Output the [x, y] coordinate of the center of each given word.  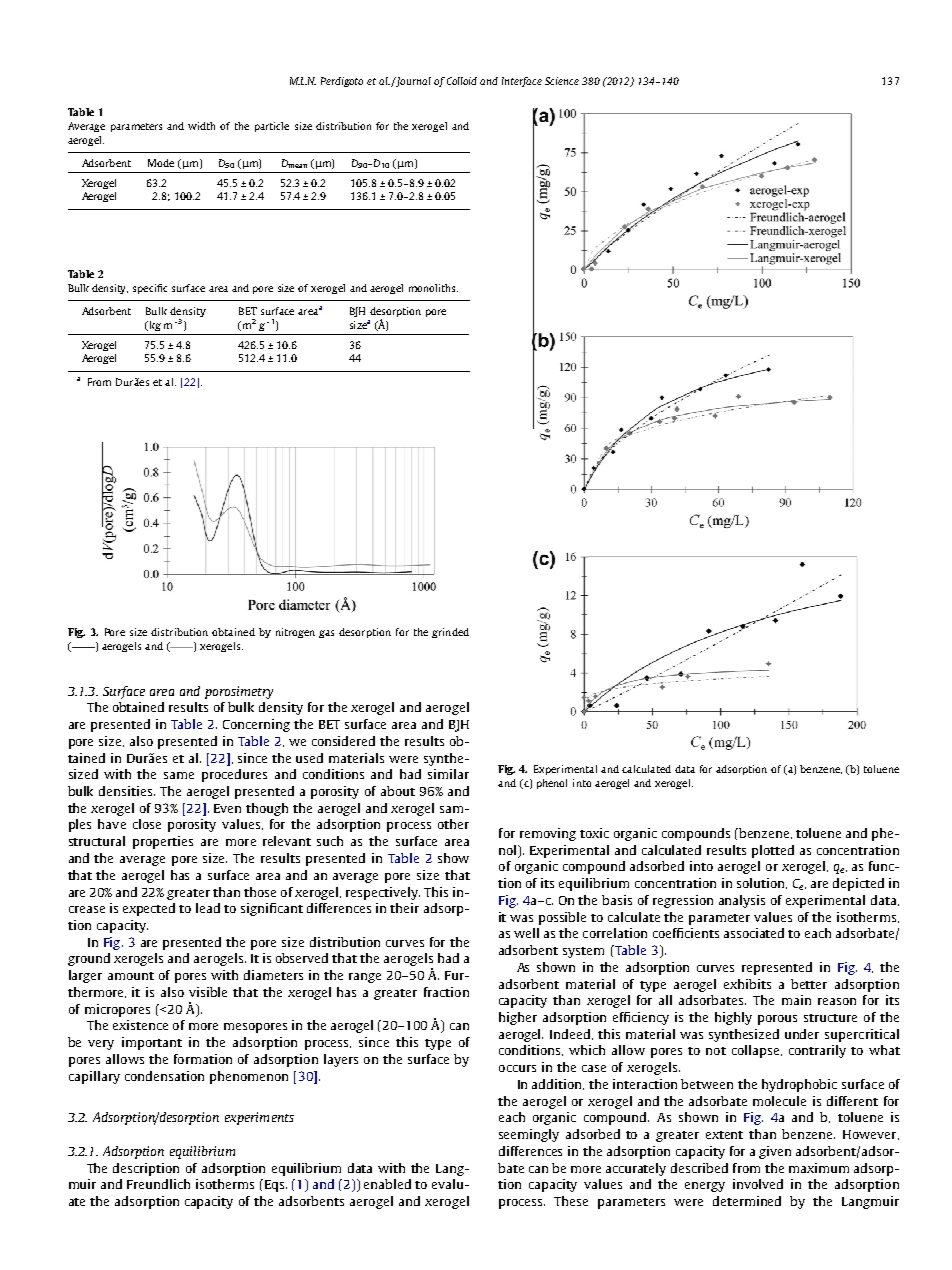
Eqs [273, 1185]
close [147, 824]
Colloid [462, 81]
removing [548, 834]
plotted [773, 851]
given [775, 1152]
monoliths [433, 288]
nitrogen [295, 633]
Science [562, 81]
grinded [450, 633]
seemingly [529, 1135]
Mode [161, 163]
